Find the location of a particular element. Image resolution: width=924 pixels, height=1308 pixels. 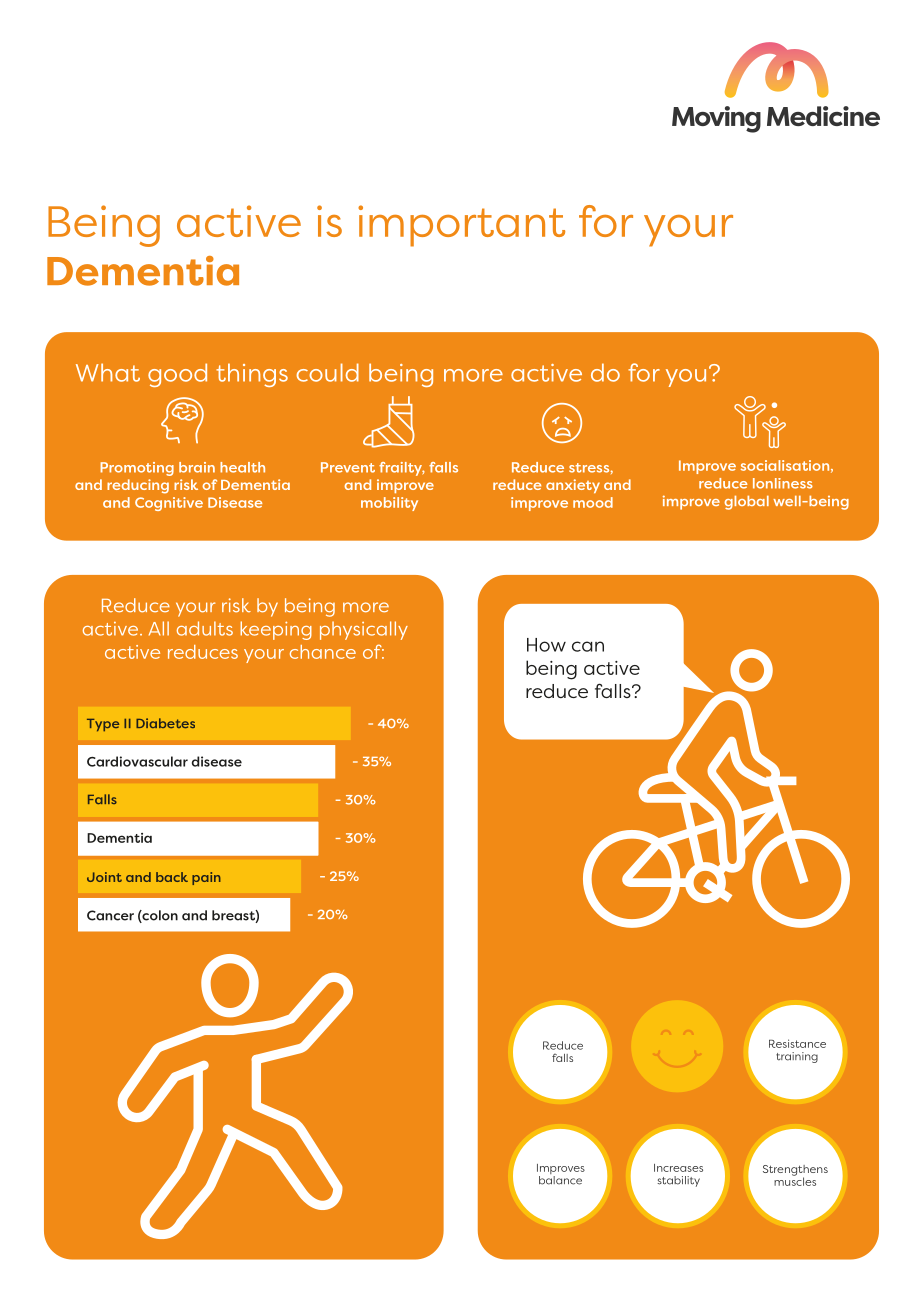

good is located at coordinates (177, 375).
